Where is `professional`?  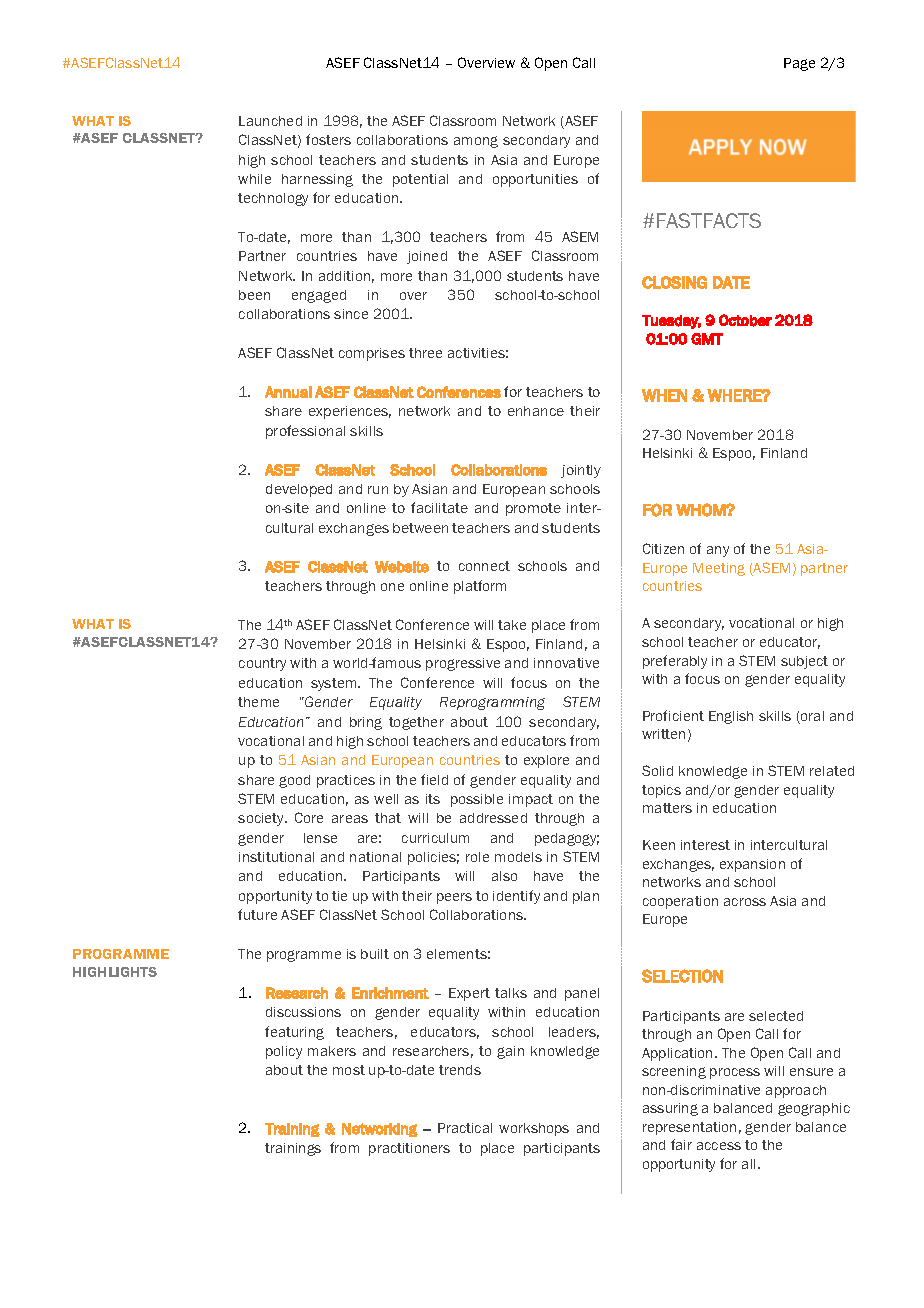 professional is located at coordinates (305, 432).
